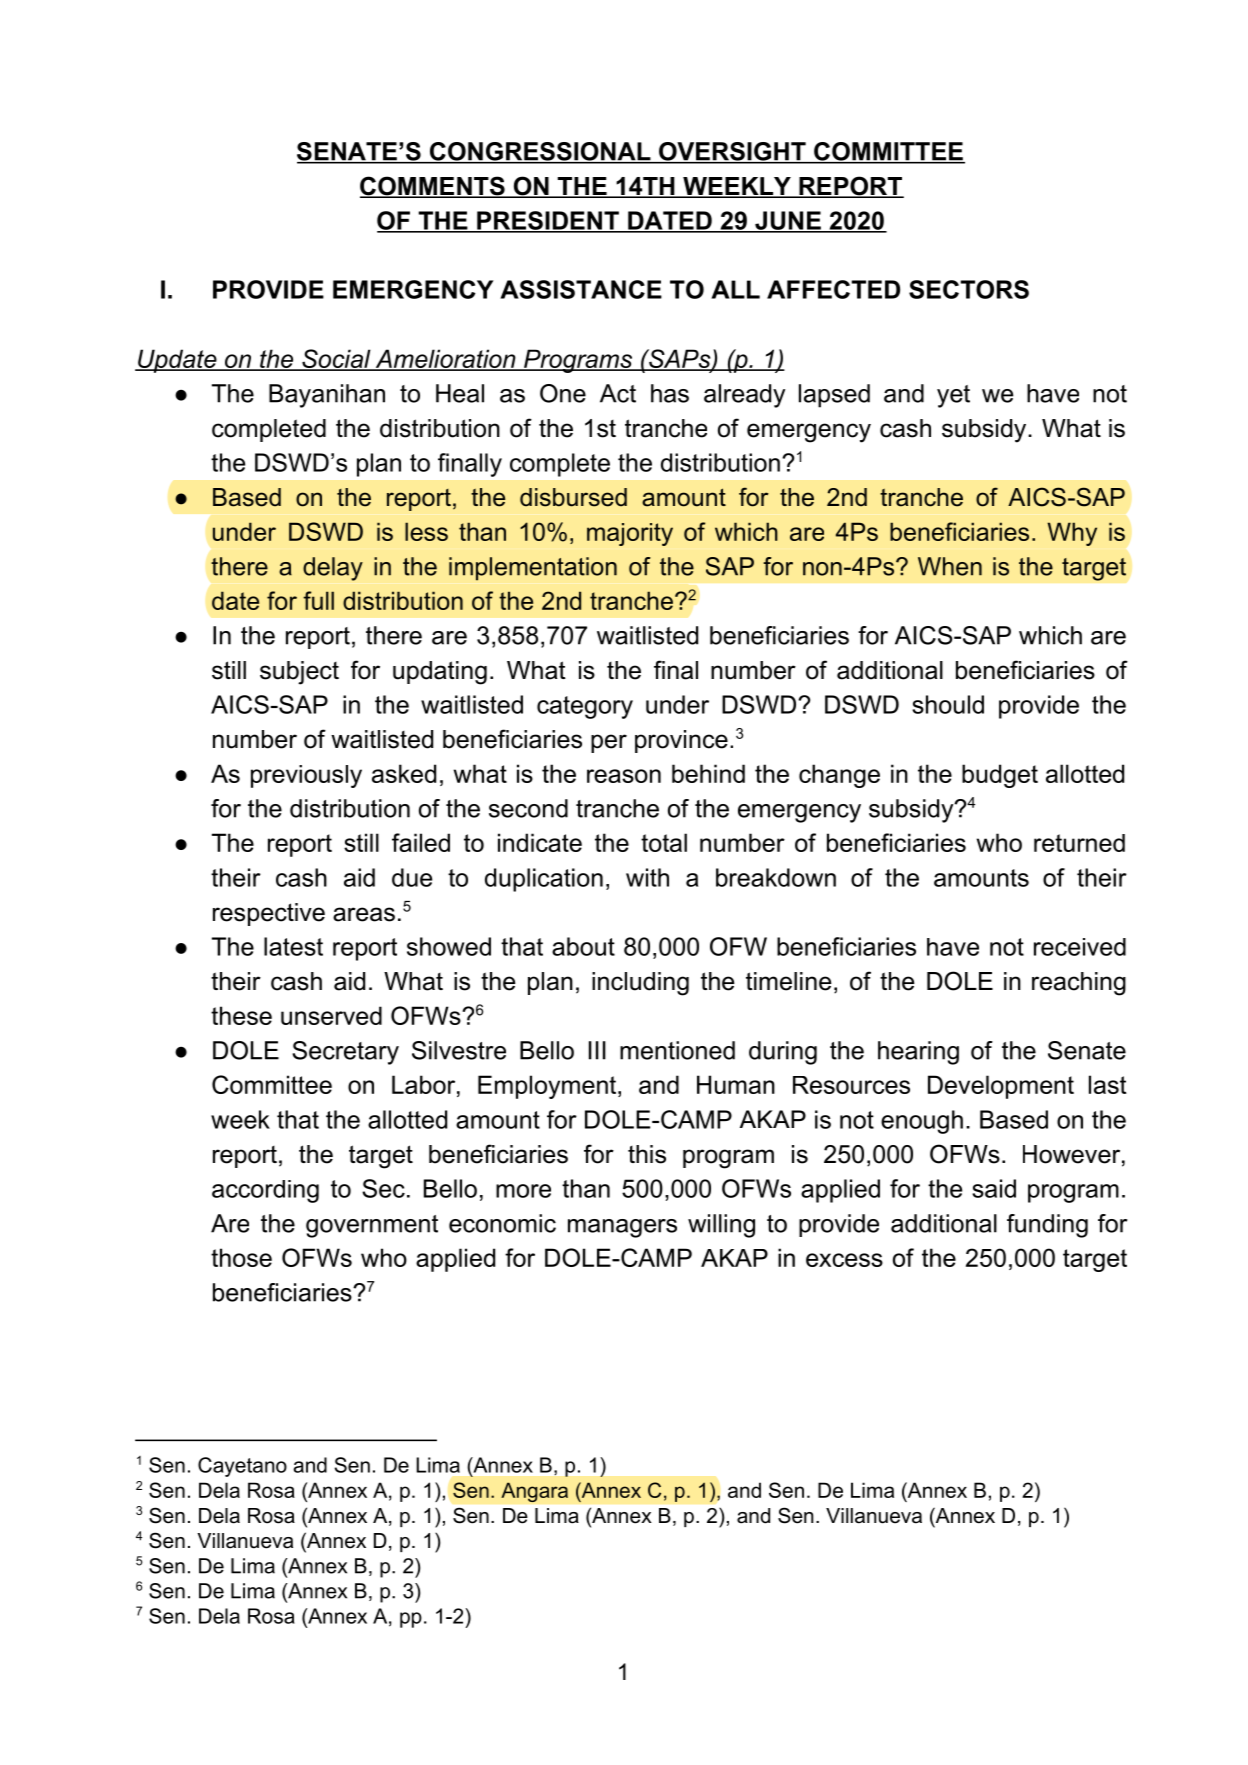  Describe the element at coordinates (969, 289) in the screenshot. I see `SECTORS` at that location.
